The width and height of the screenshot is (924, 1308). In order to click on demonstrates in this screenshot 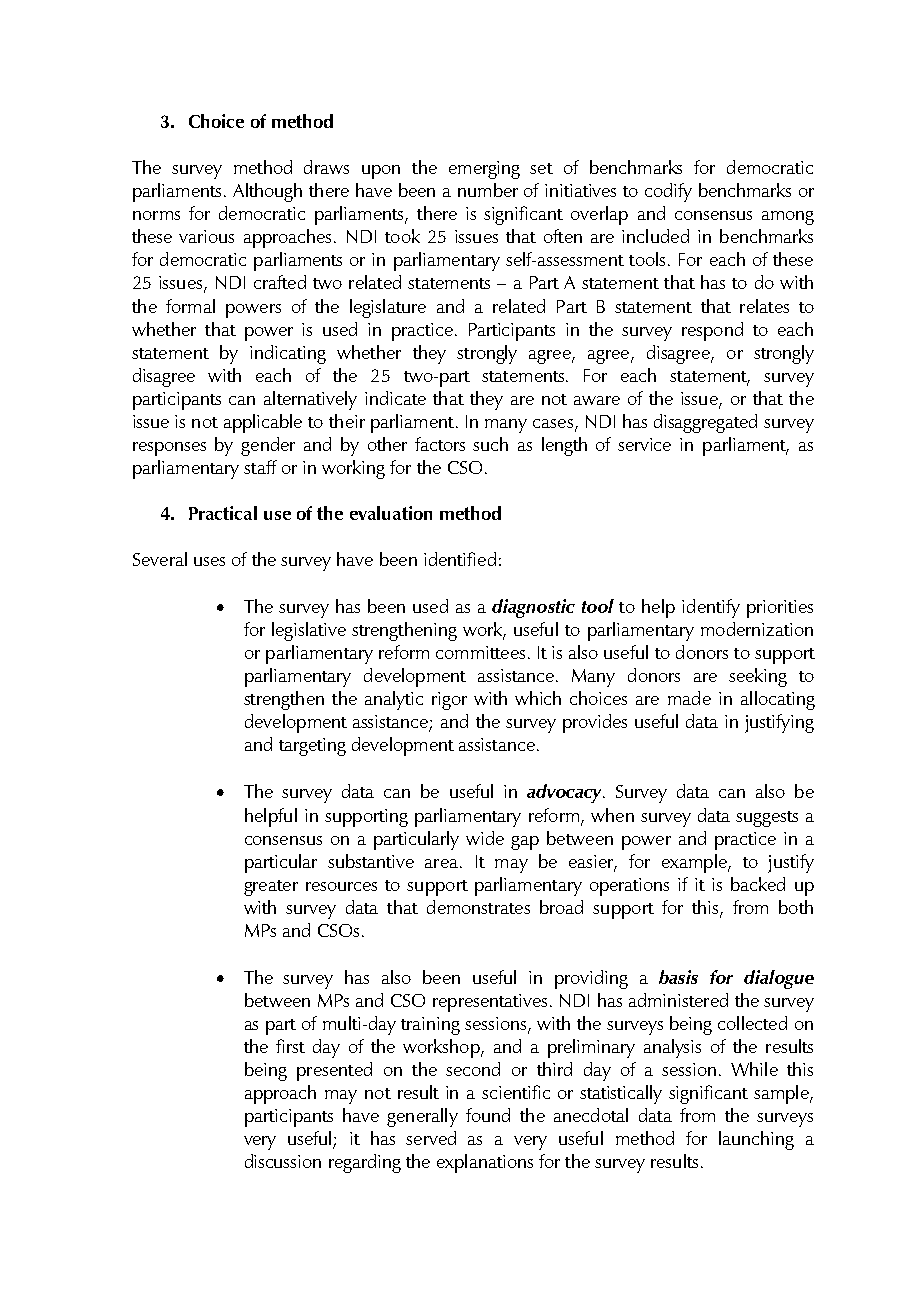, I will do `click(478, 907)`.
